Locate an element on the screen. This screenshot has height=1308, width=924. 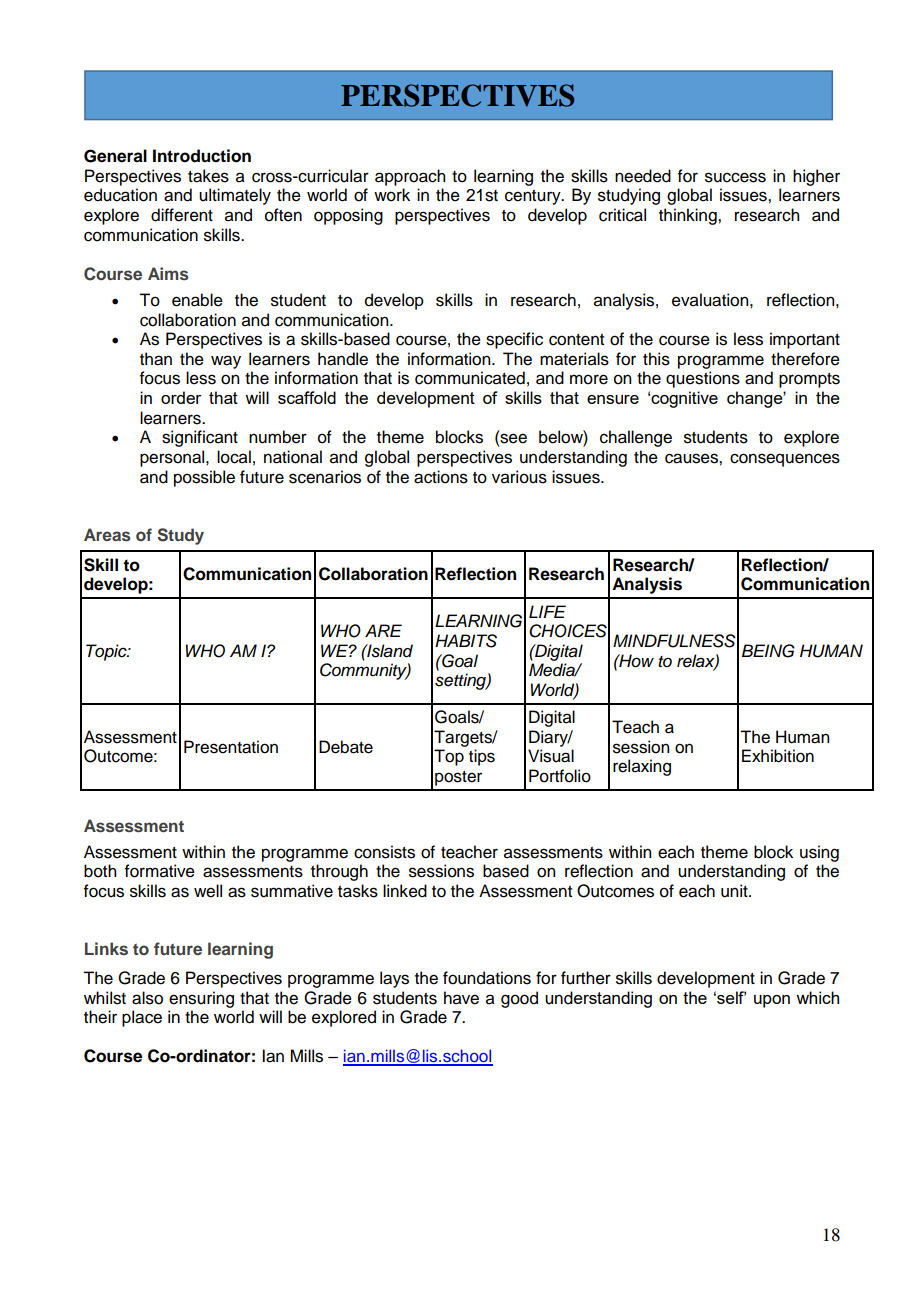
Presentation is located at coordinates (231, 747).
